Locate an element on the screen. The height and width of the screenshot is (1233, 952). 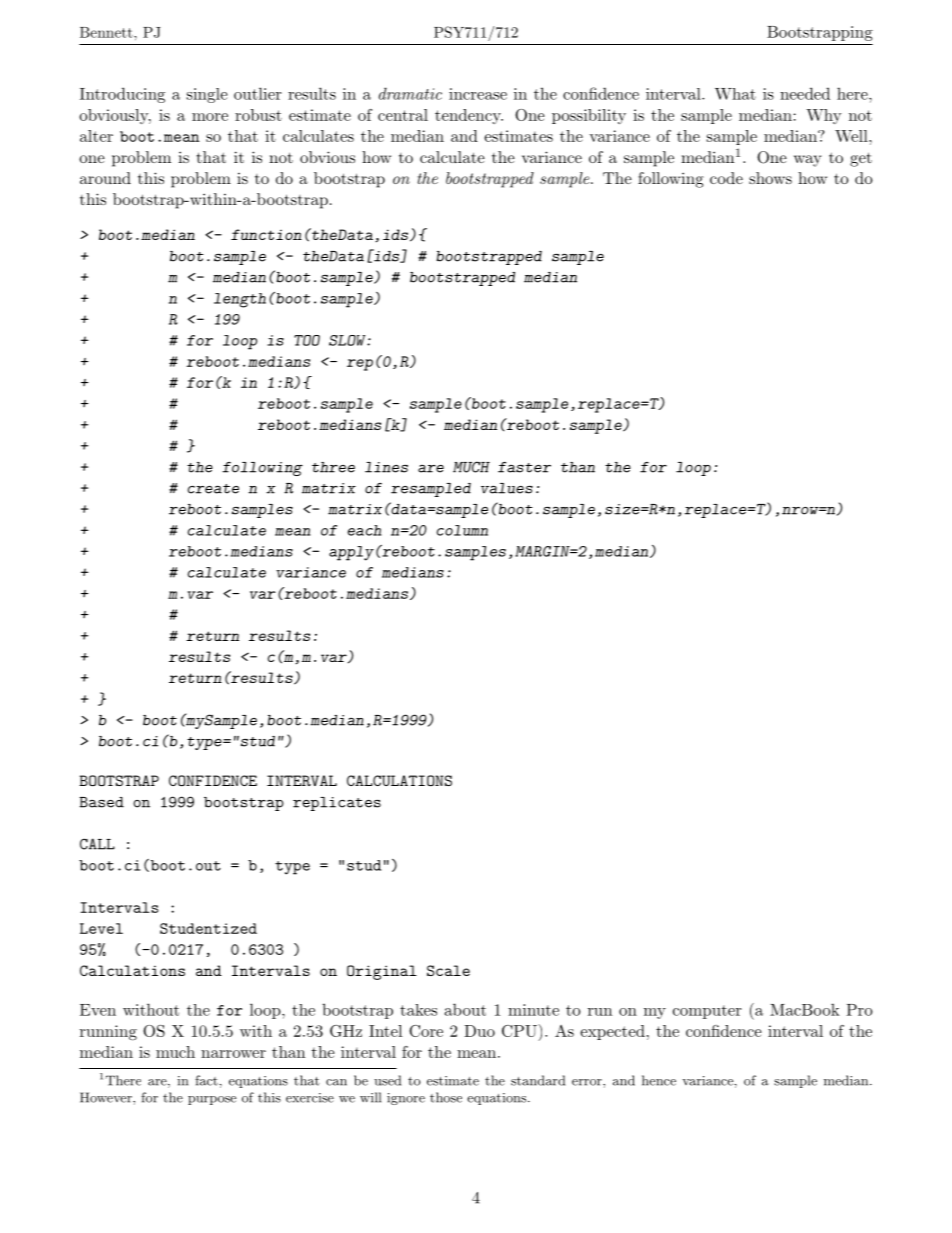
create is located at coordinates (213, 489).
